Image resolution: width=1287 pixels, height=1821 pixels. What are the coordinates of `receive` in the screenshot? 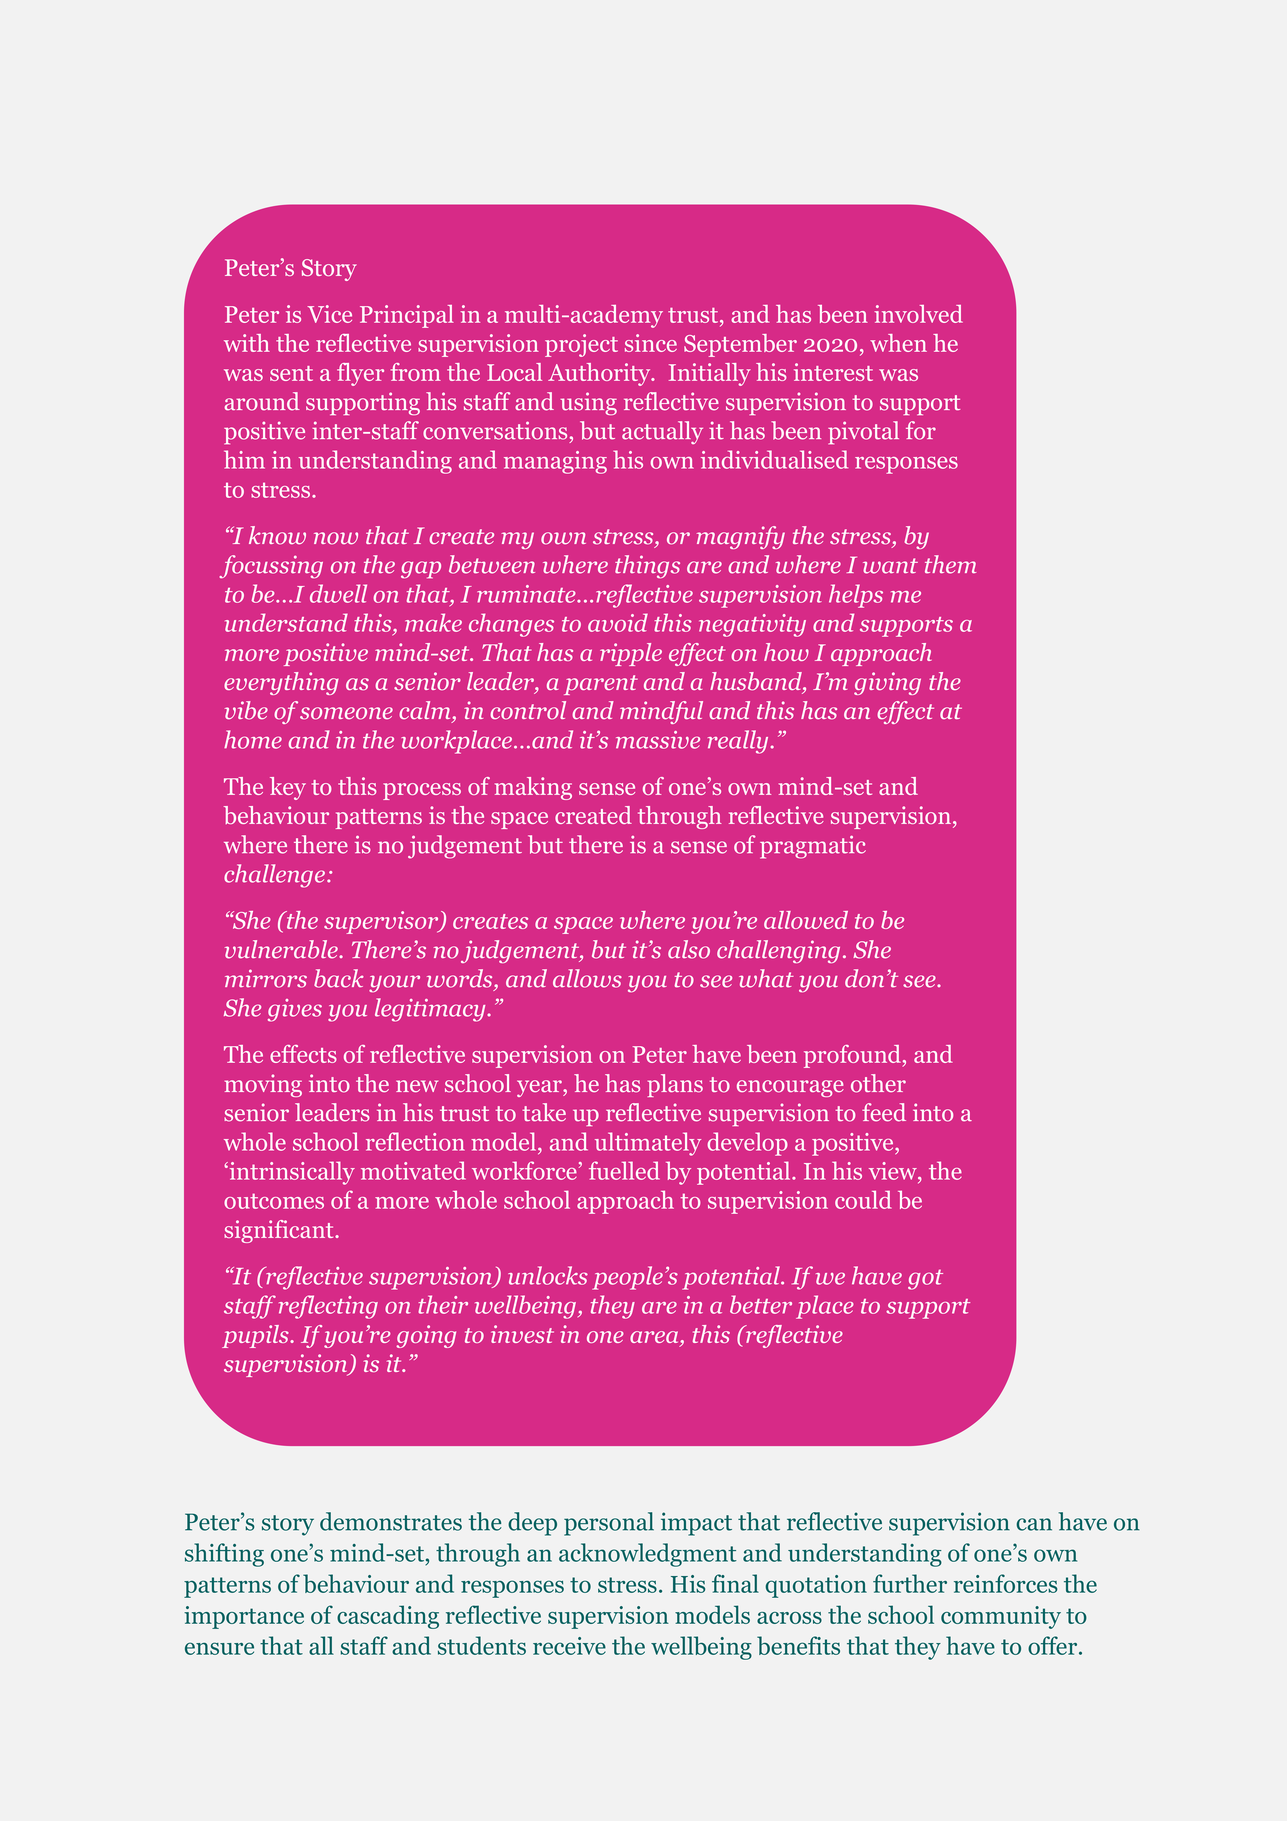 It's located at (569, 1646).
